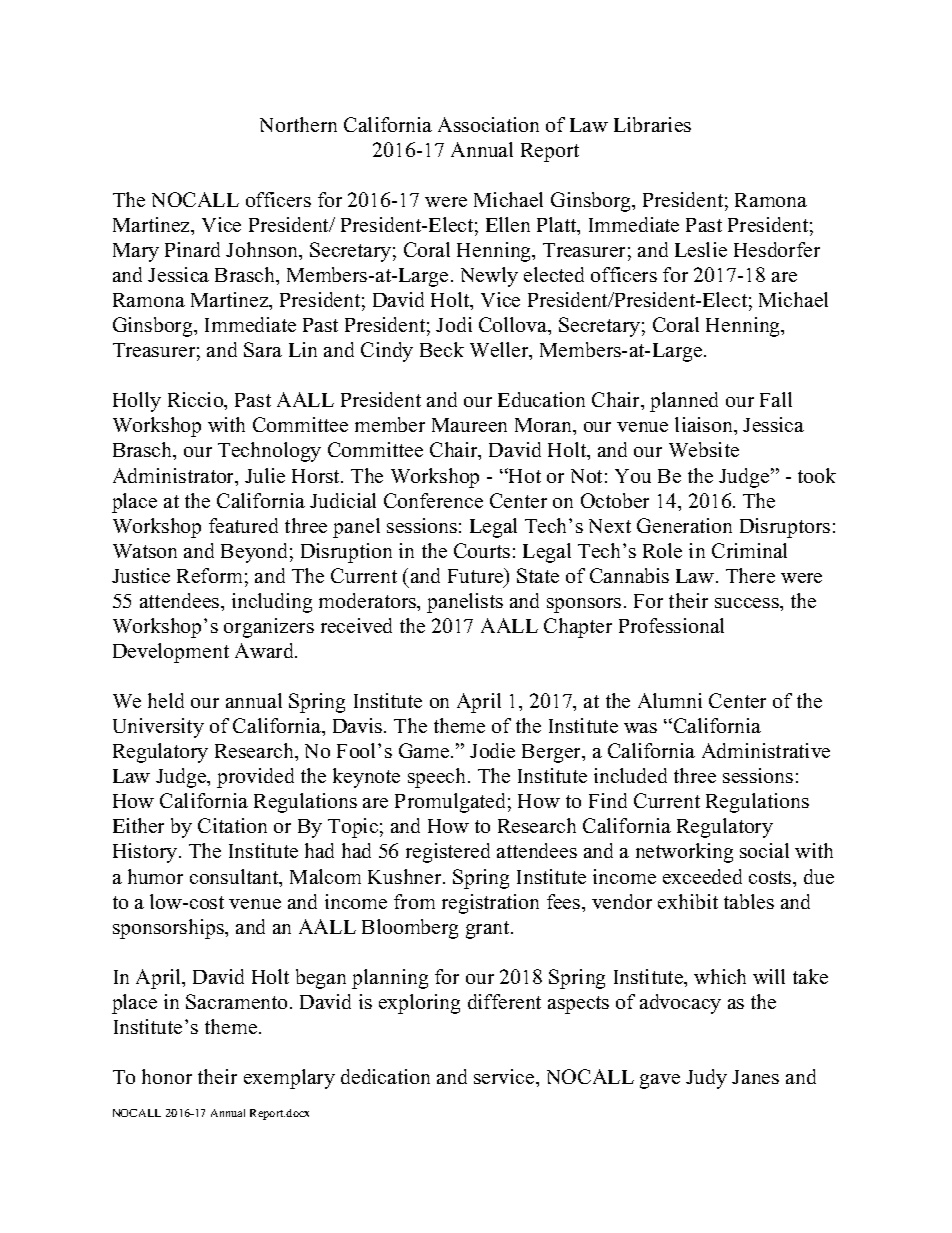  I want to click on Website, so click(704, 449).
